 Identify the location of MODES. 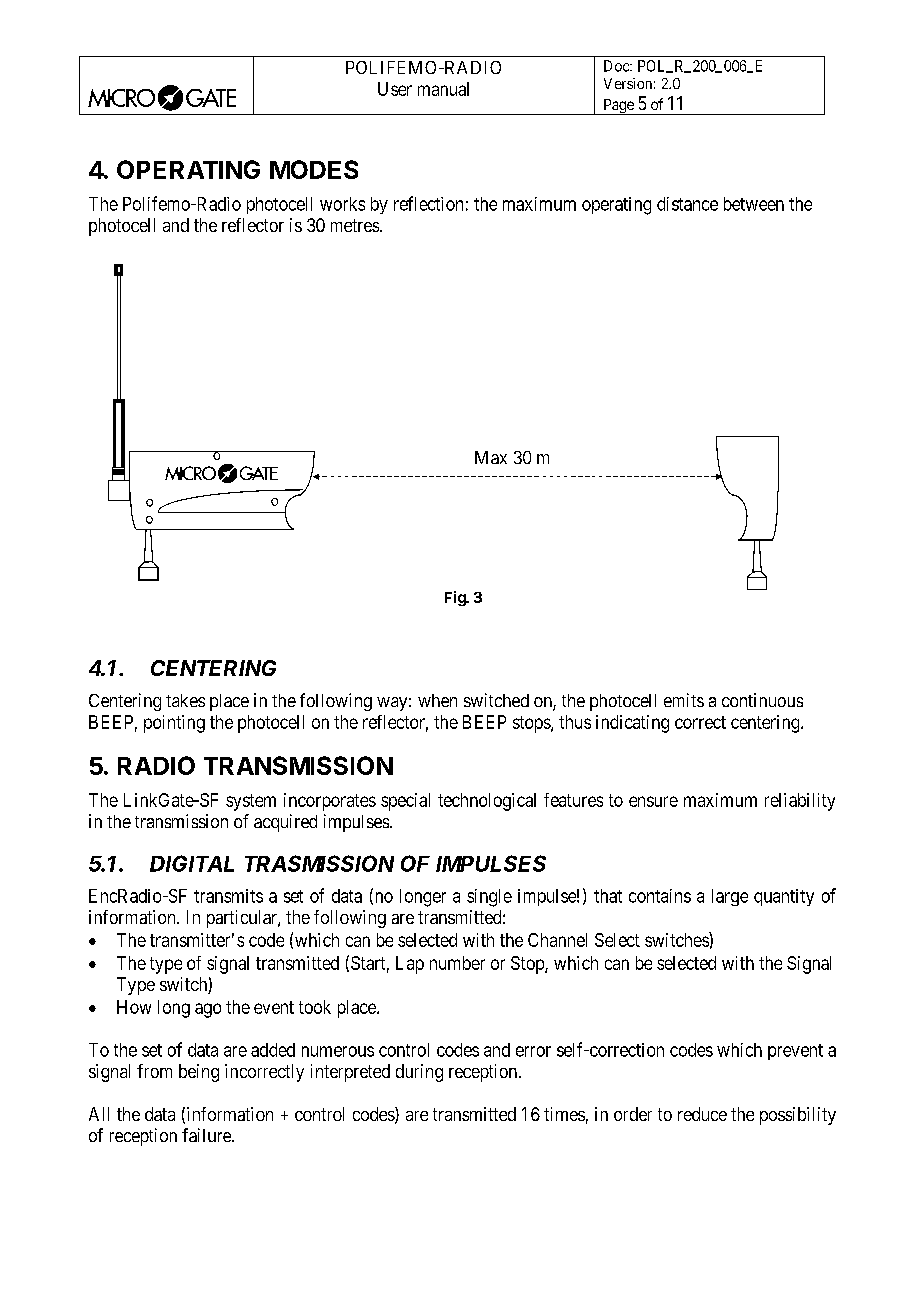
(314, 169).
